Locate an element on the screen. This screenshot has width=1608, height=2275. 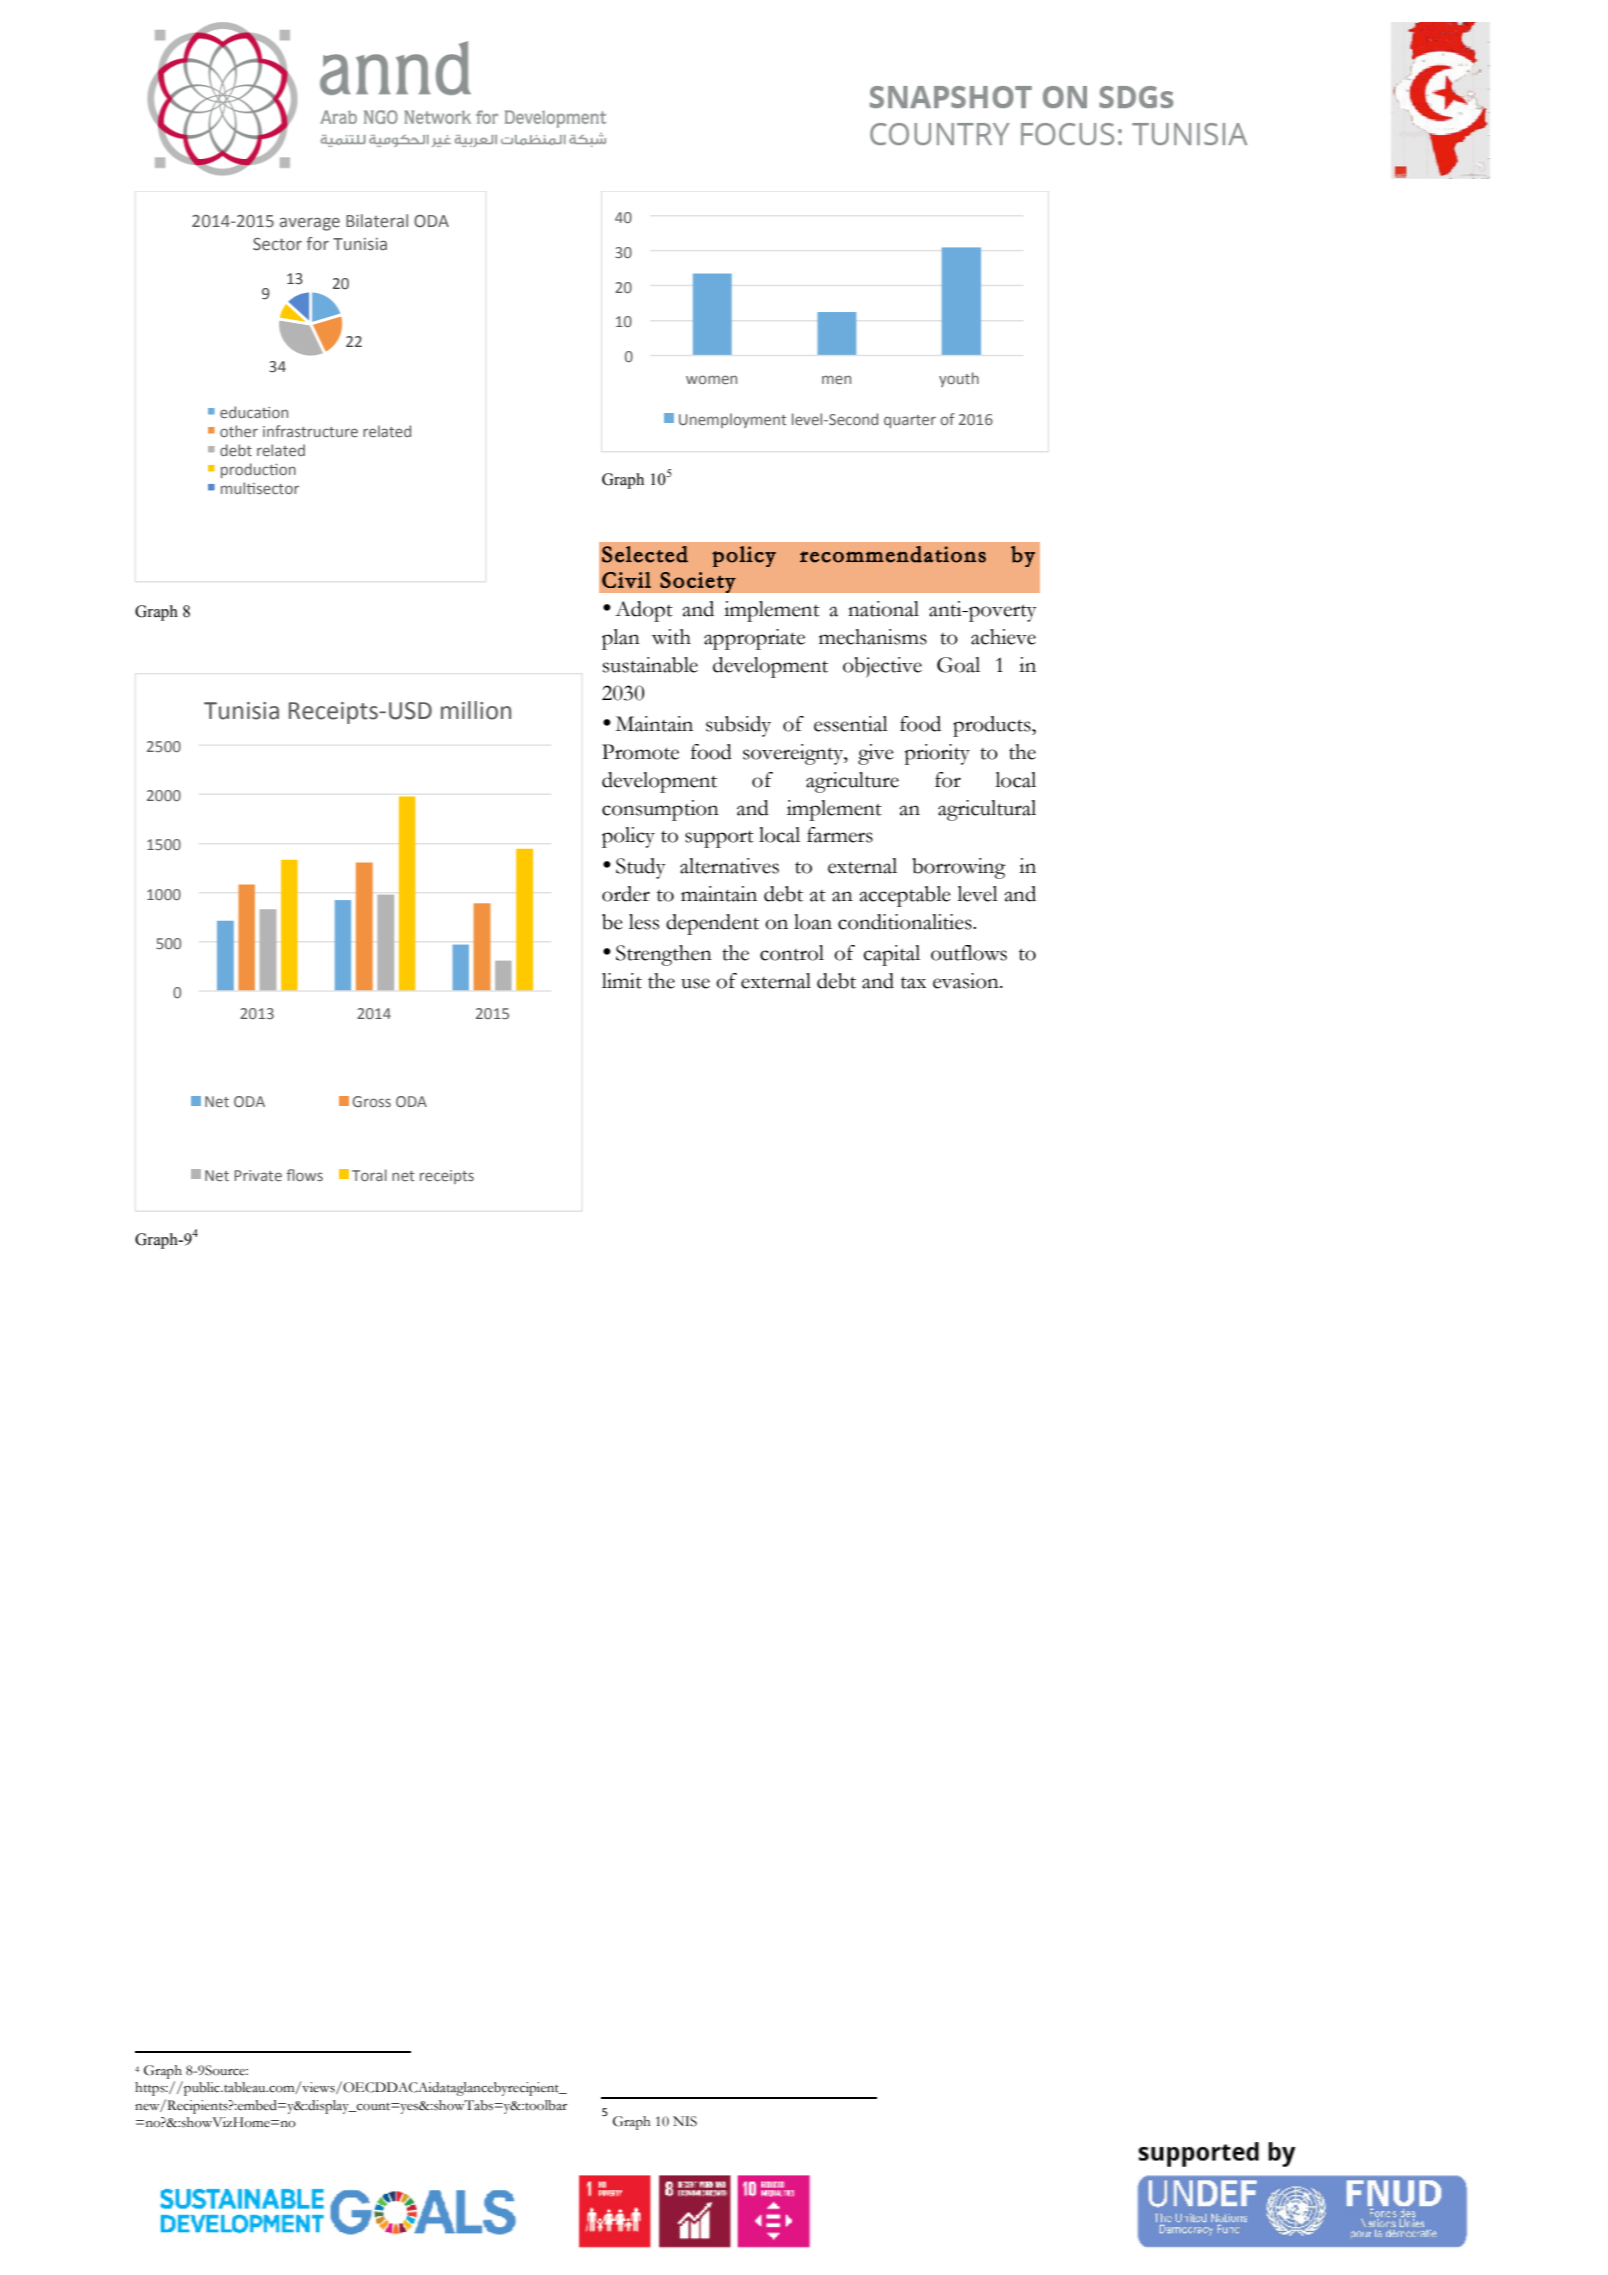
national is located at coordinates (883, 609).
